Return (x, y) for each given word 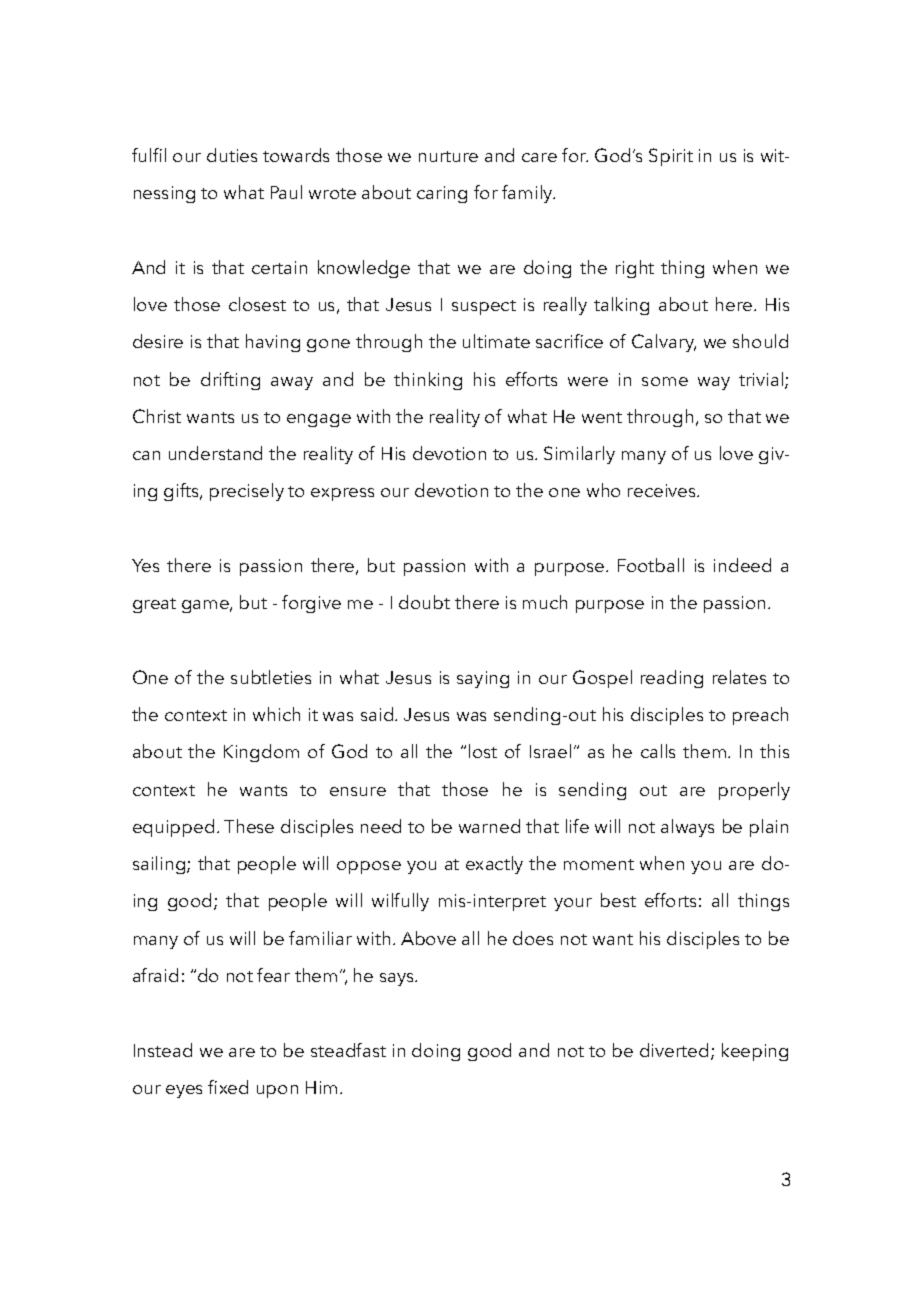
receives (663, 490)
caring (442, 194)
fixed (228, 1087)
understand (215, 453)
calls (658, 751)
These (249, 826)
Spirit (671, 157)
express (342, 494)
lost (483, 751)
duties (232, 155)
